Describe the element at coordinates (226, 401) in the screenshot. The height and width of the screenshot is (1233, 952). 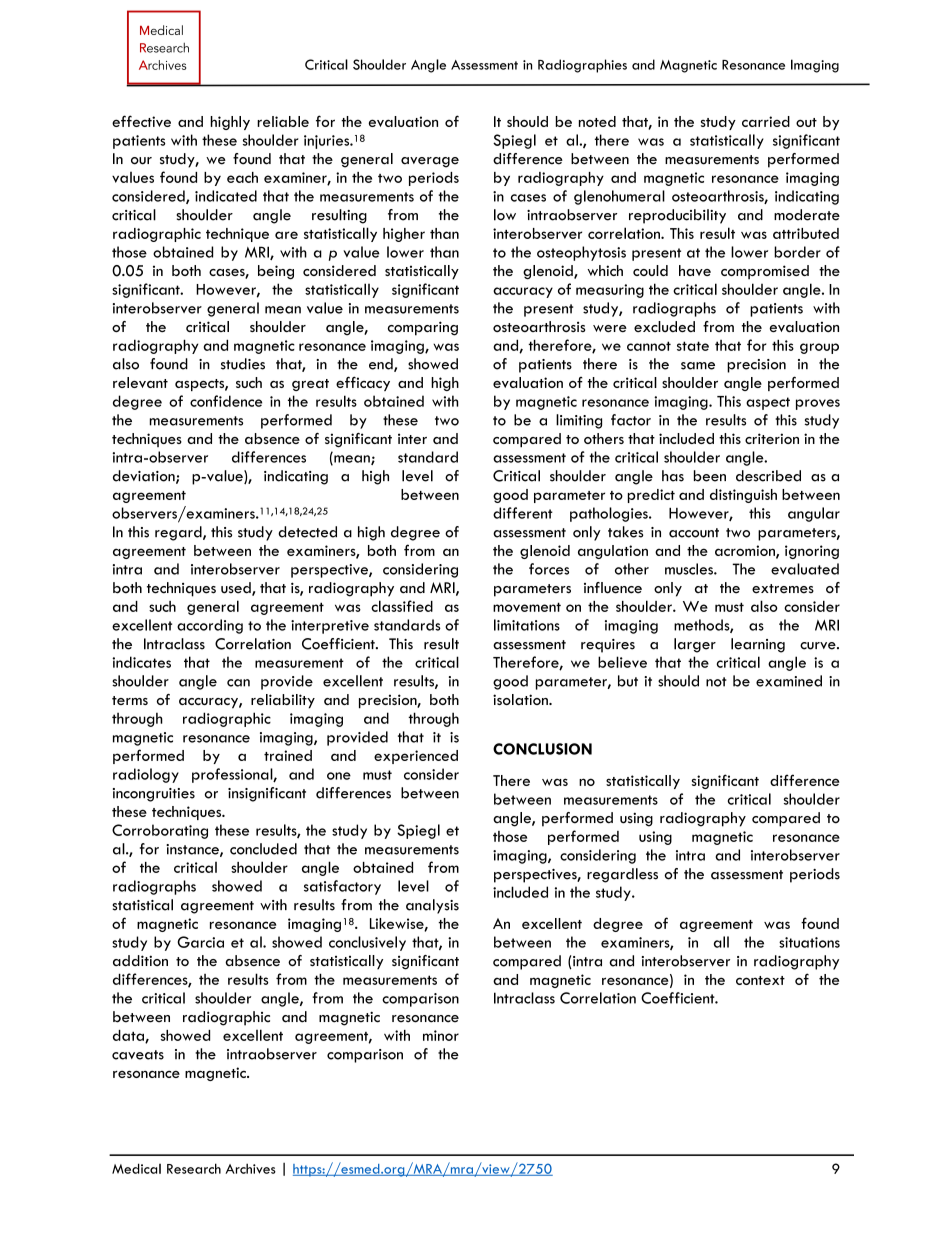
I see `confidence` at that location.
